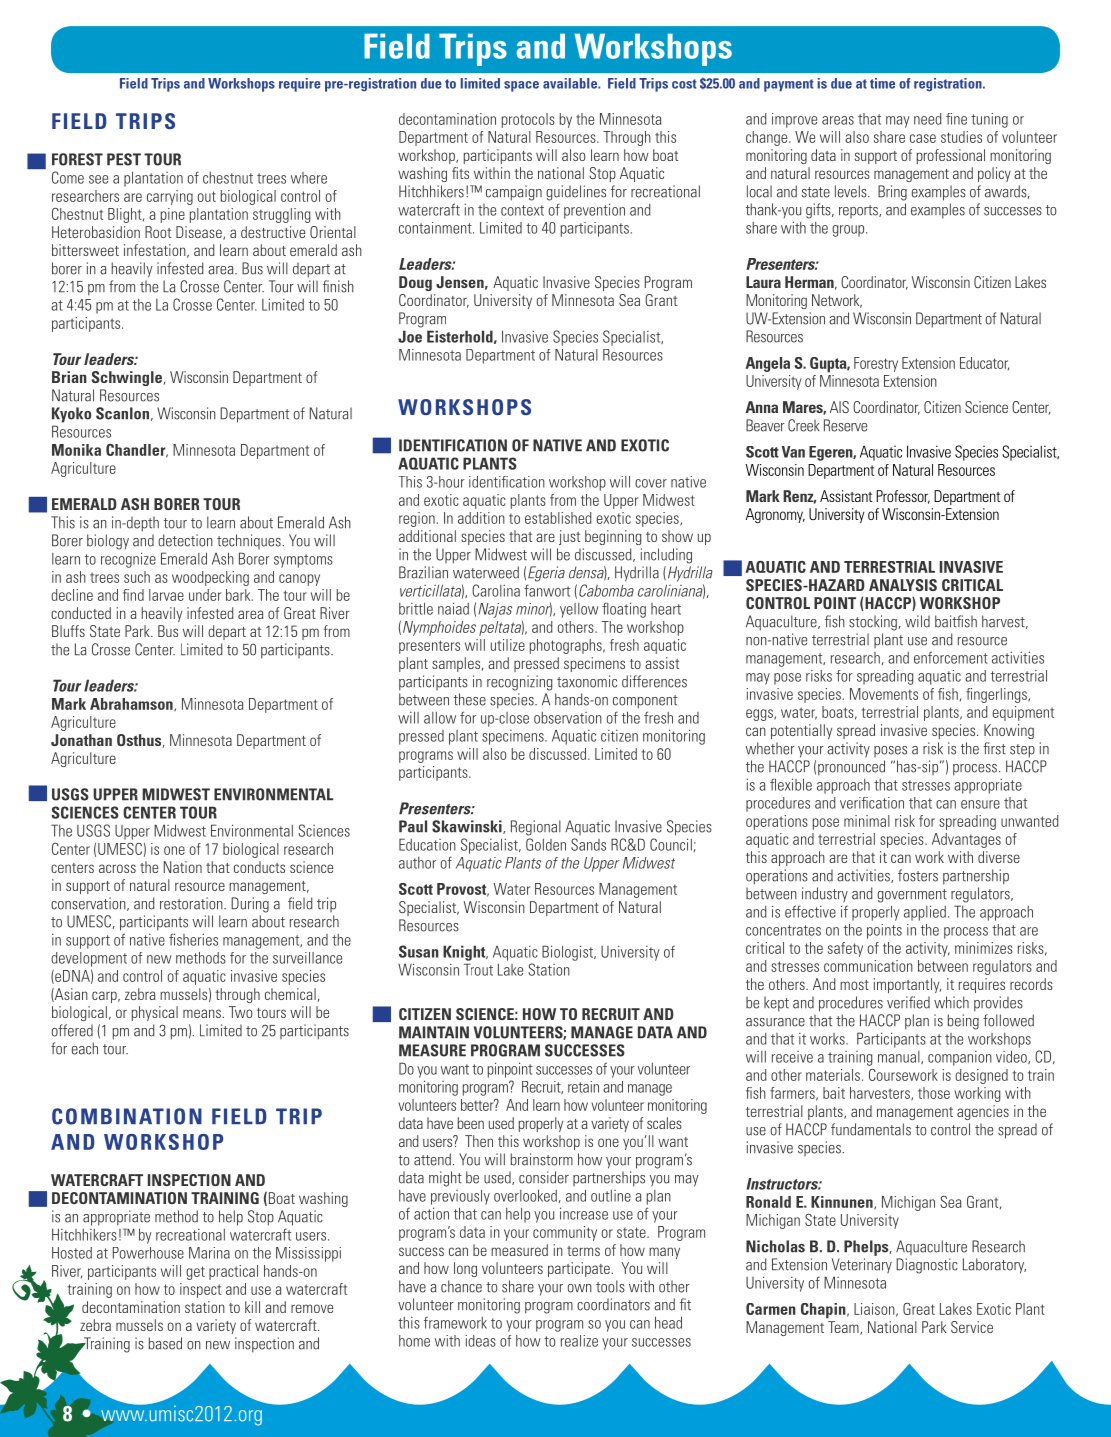 This screenshot has height=1437, width=1111. What do you see at coordinates (884, 694) in the screenshot?
I see `Movements` at bounding box center [884, 694].
